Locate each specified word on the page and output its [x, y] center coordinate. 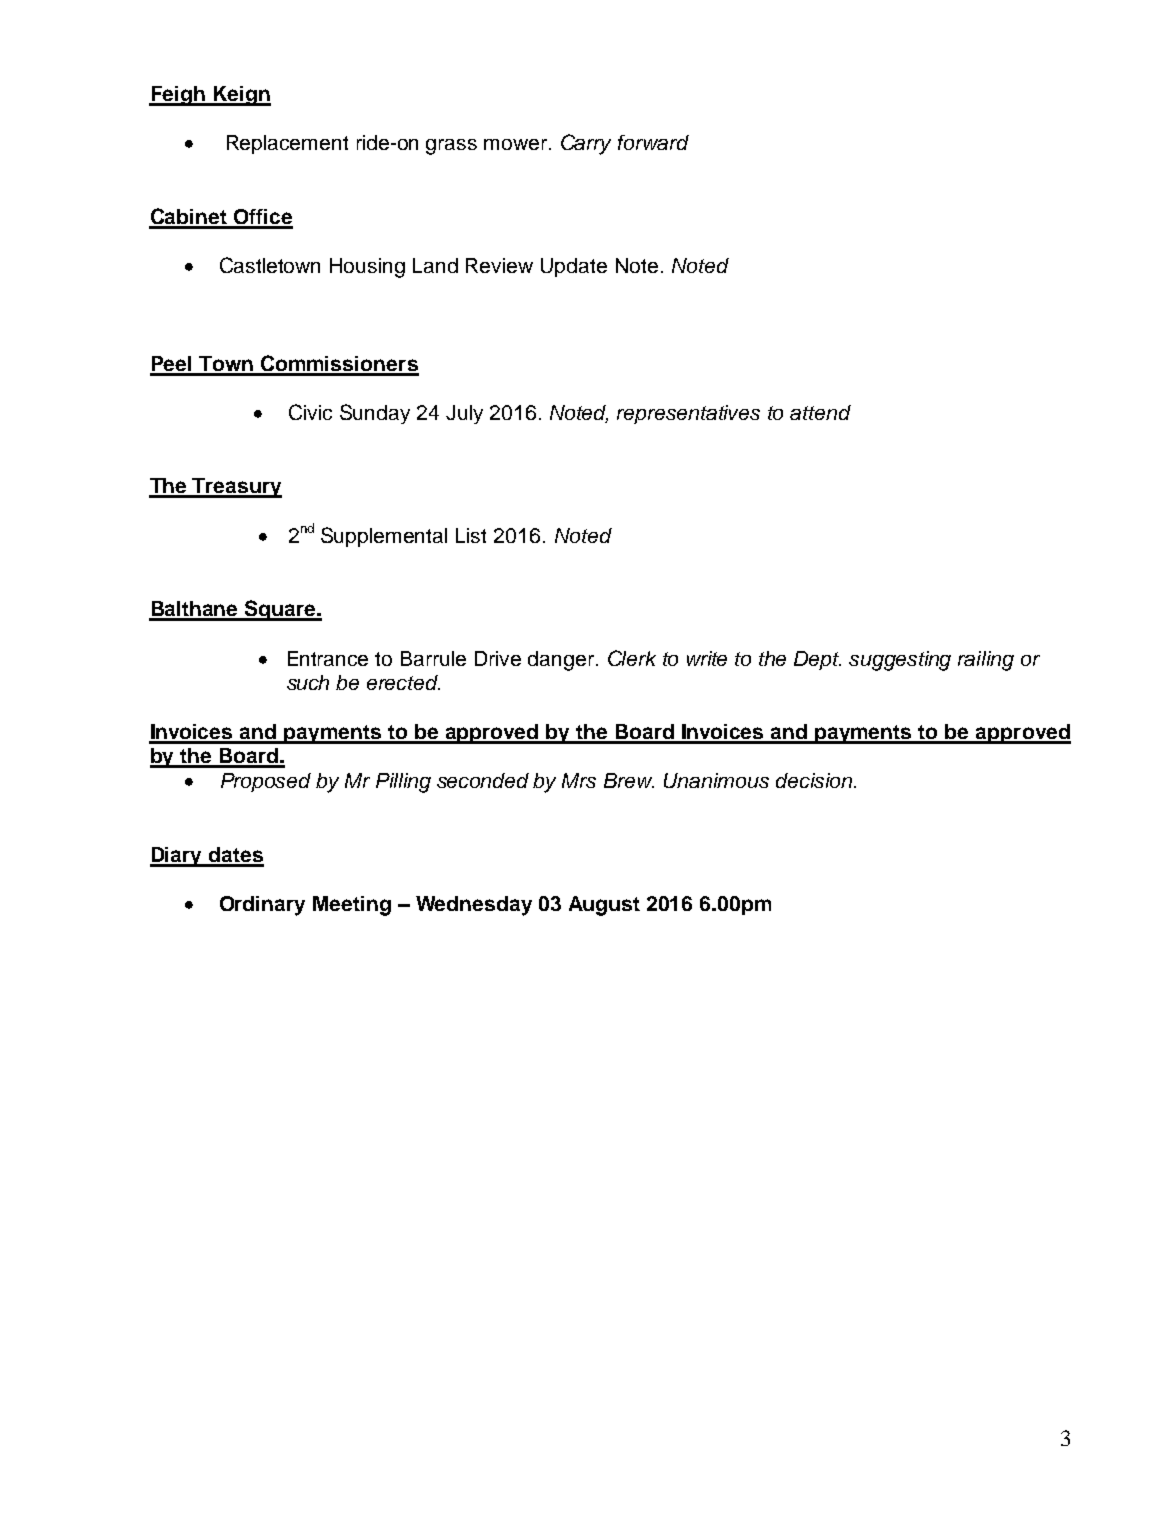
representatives [688, 414]
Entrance [328, 658]
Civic [310, 412]
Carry [586, 144]
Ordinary [262, 906]
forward [653, 142]
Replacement [287, 144]
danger [562, 661]
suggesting [900, 661]
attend [820, 412]
